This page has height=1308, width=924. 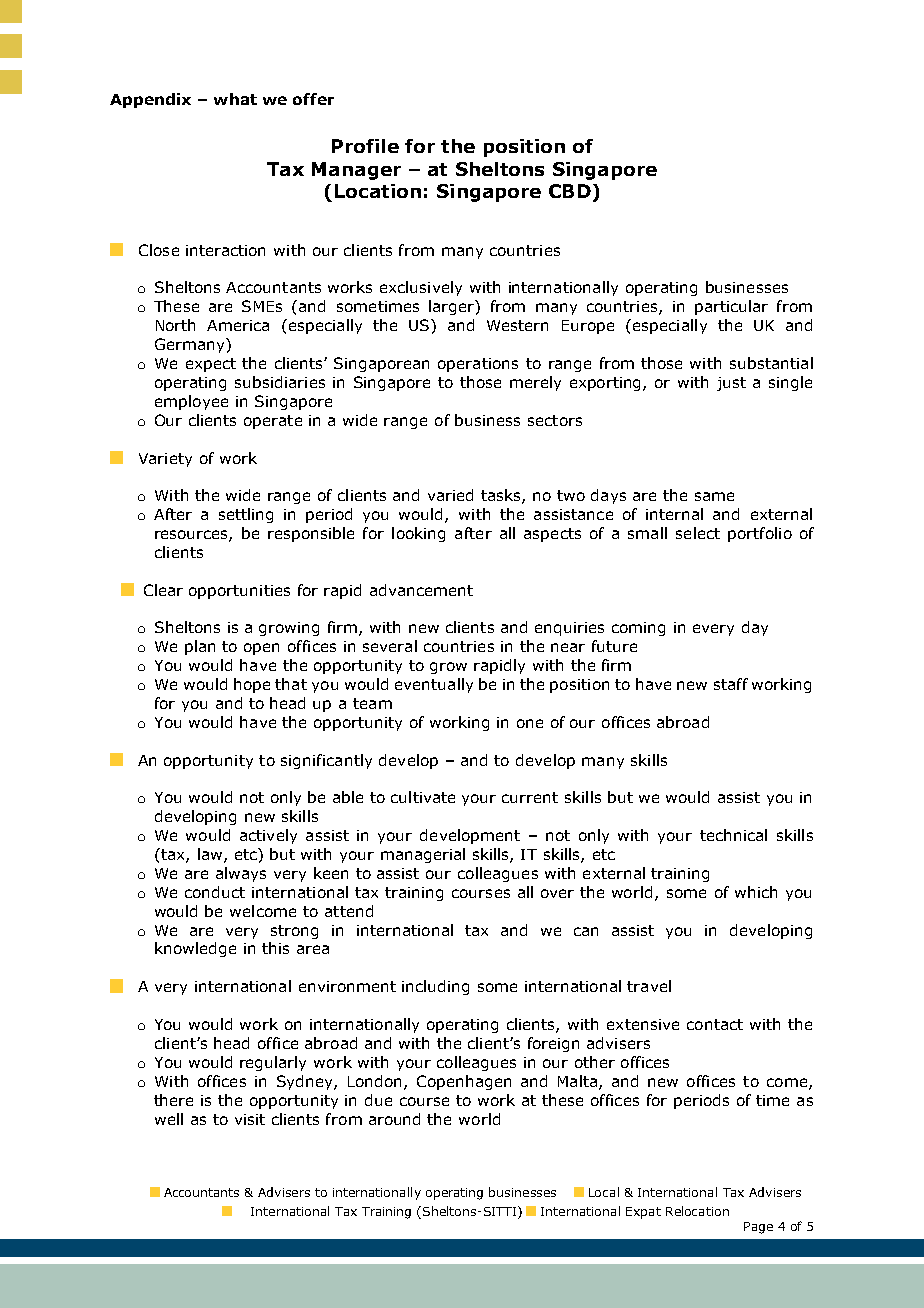 What do you see at coordinates (250, 1119) in the page?
I see `visit` at bounding box center [250, 1119].
